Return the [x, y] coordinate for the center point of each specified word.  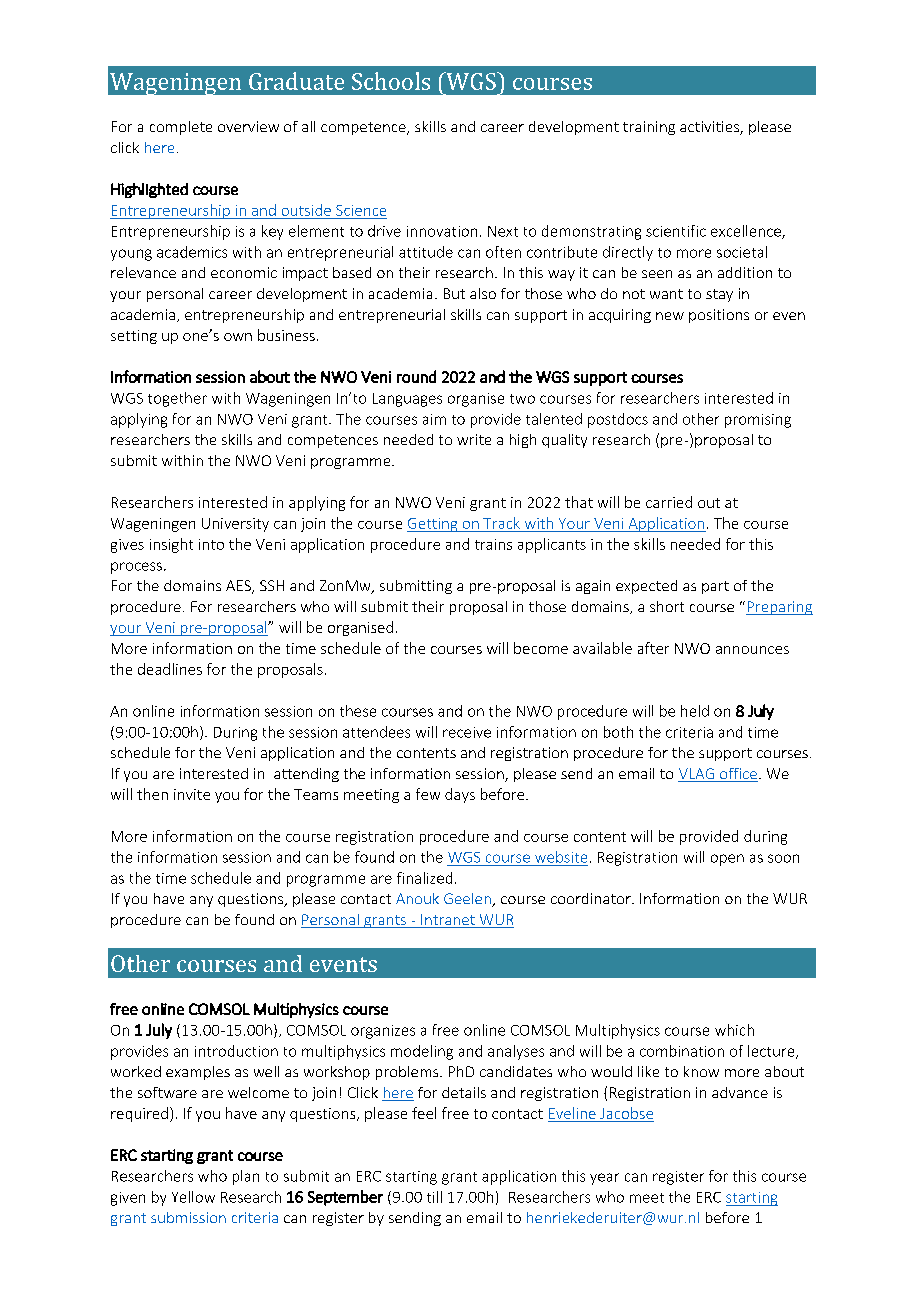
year [604, 1179]
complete [181, 128]
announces [752, 650]
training [649, 128]
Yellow [193, 1197]
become [541, 648]
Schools [391, 81]
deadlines [170, 669]
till [434, 1197]
